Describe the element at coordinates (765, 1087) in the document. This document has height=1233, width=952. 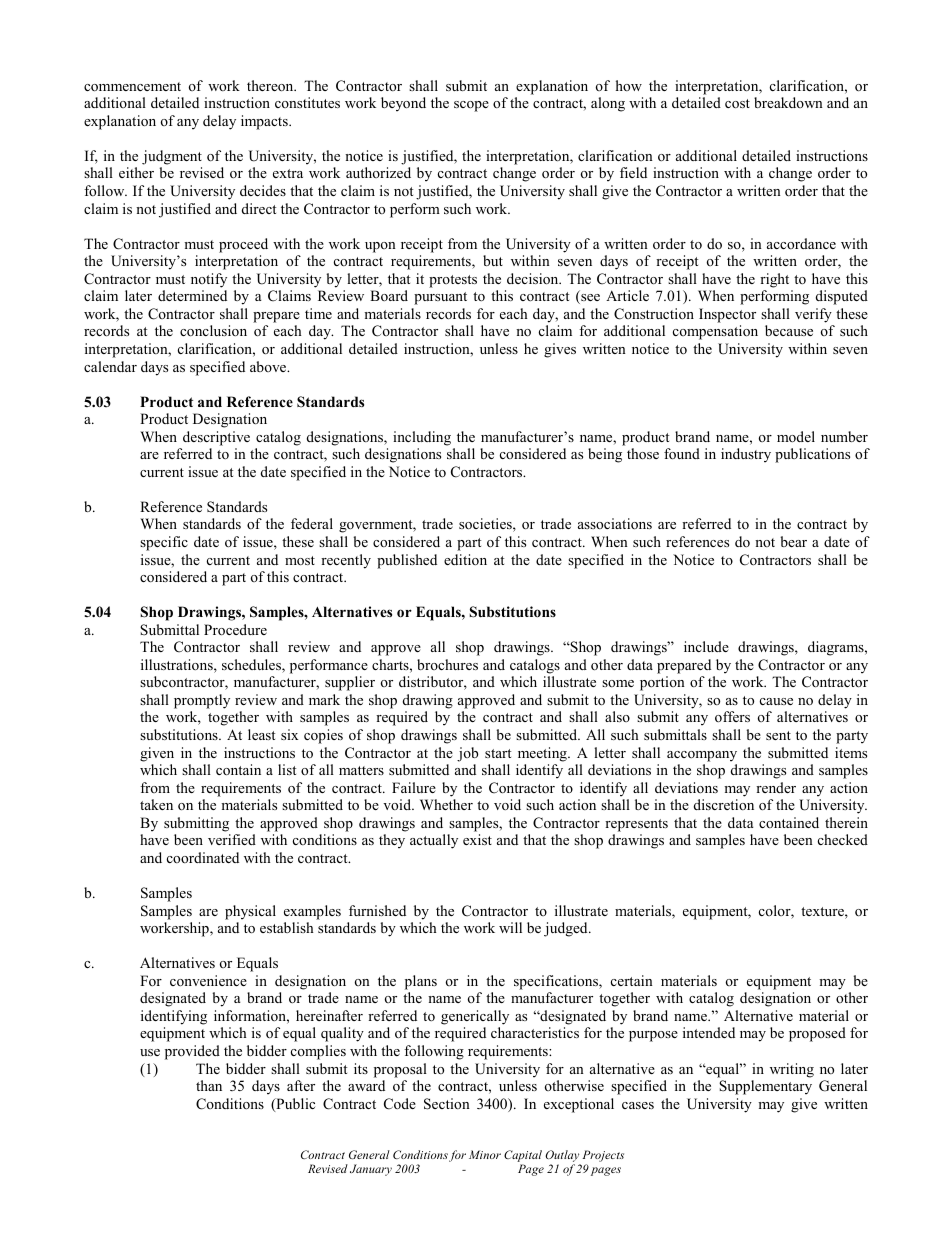
I see `Supplementary` at that location.
